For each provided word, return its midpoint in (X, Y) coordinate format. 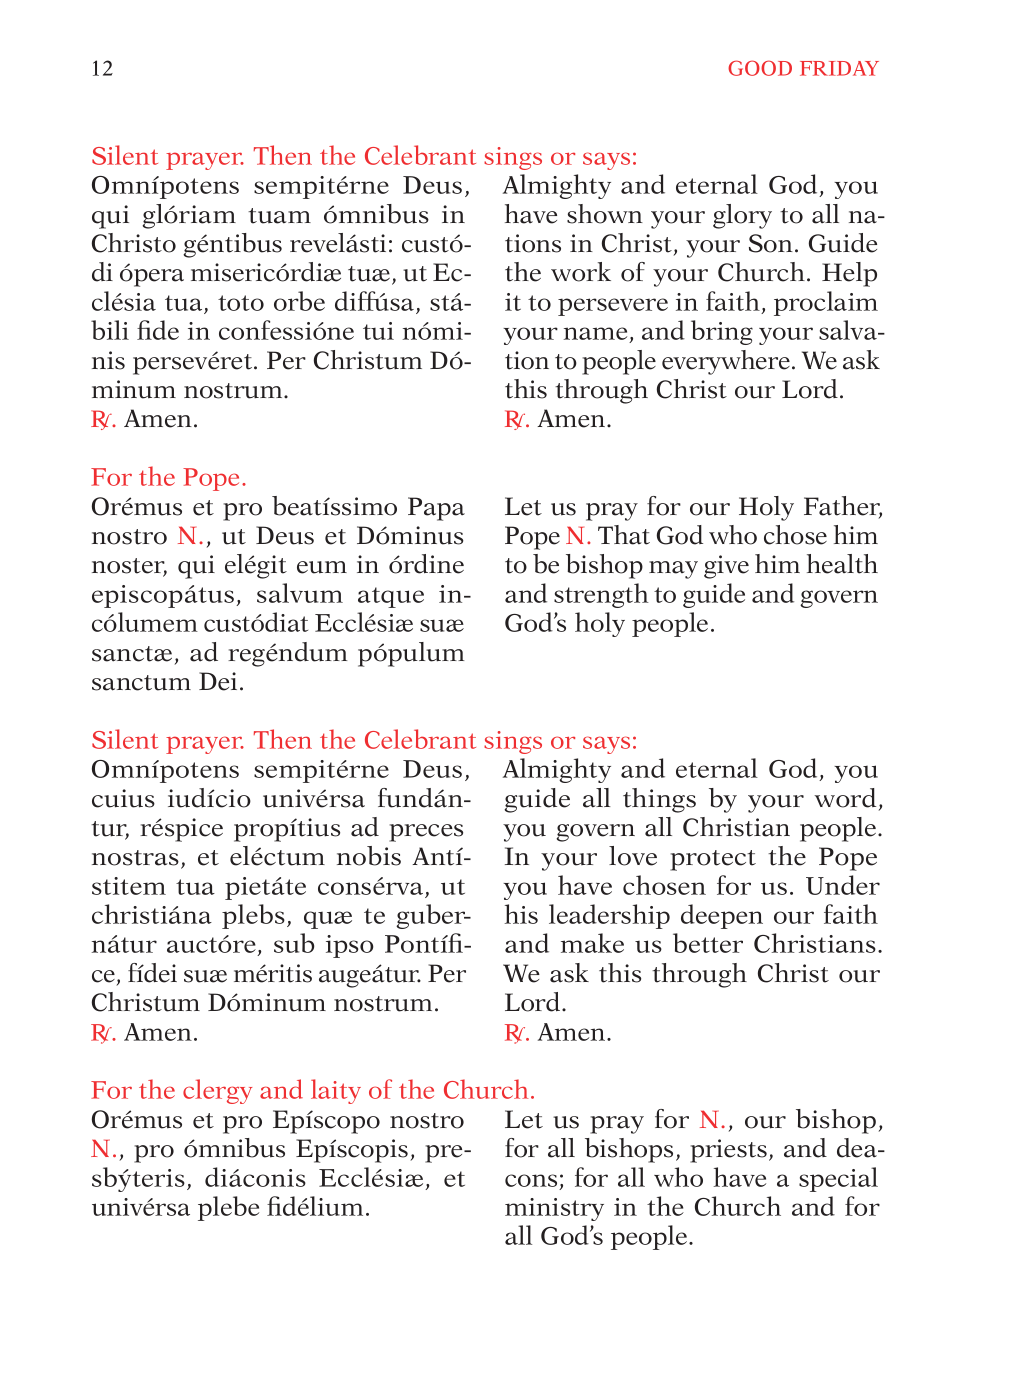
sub (294, 943)
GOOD (760, 68)
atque (391, 597)
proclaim (826, 303)
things (659, 800)
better (708, 943)
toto (241, 303)
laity (336, 1091)
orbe (299, 301)
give (726, 567)
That (624, 535)
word (845, 798)
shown (605, 214)
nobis (369, 856)
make (592, 943)
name (596, 335)
